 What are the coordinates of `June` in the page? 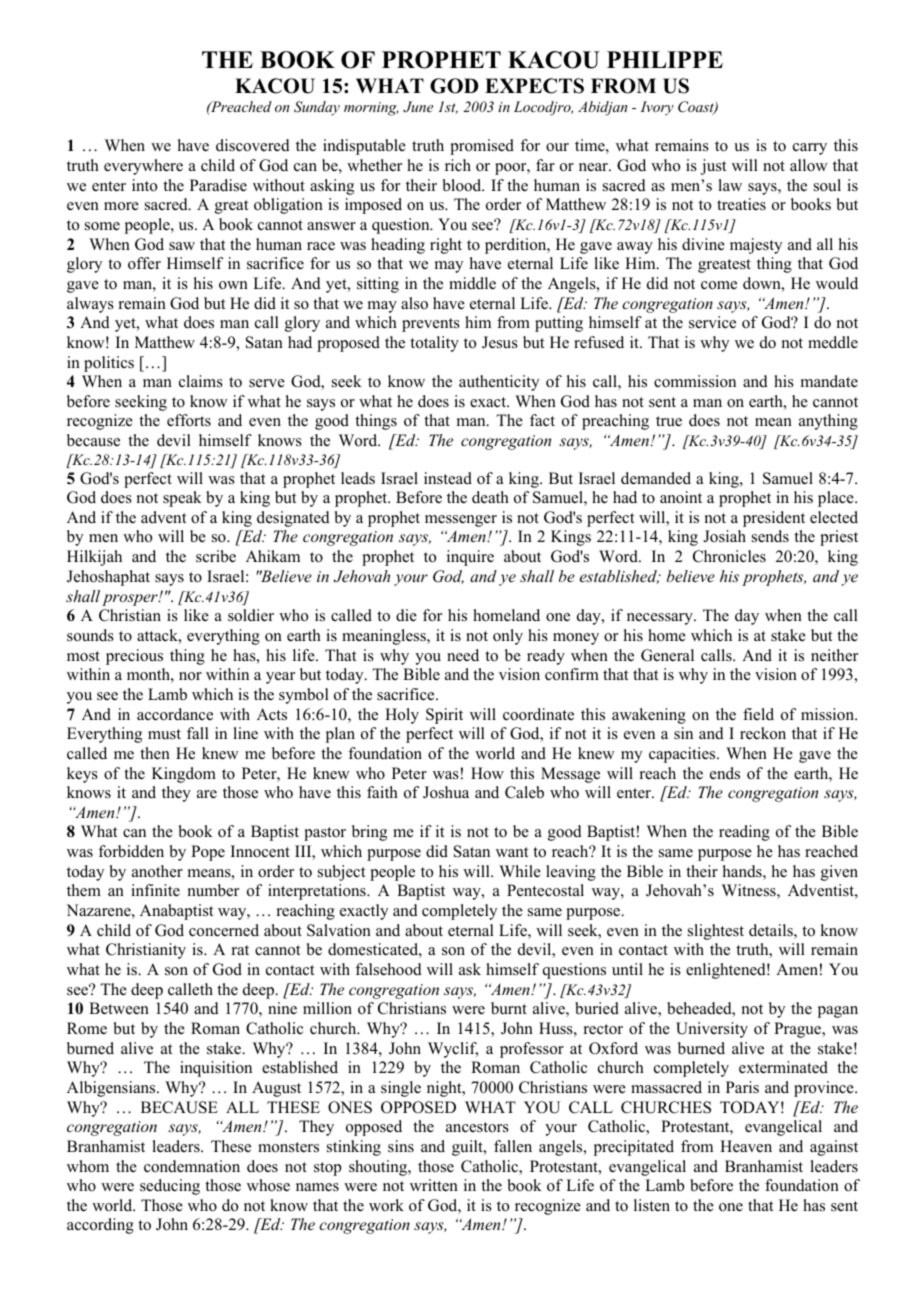 It's located at (418, 107).
